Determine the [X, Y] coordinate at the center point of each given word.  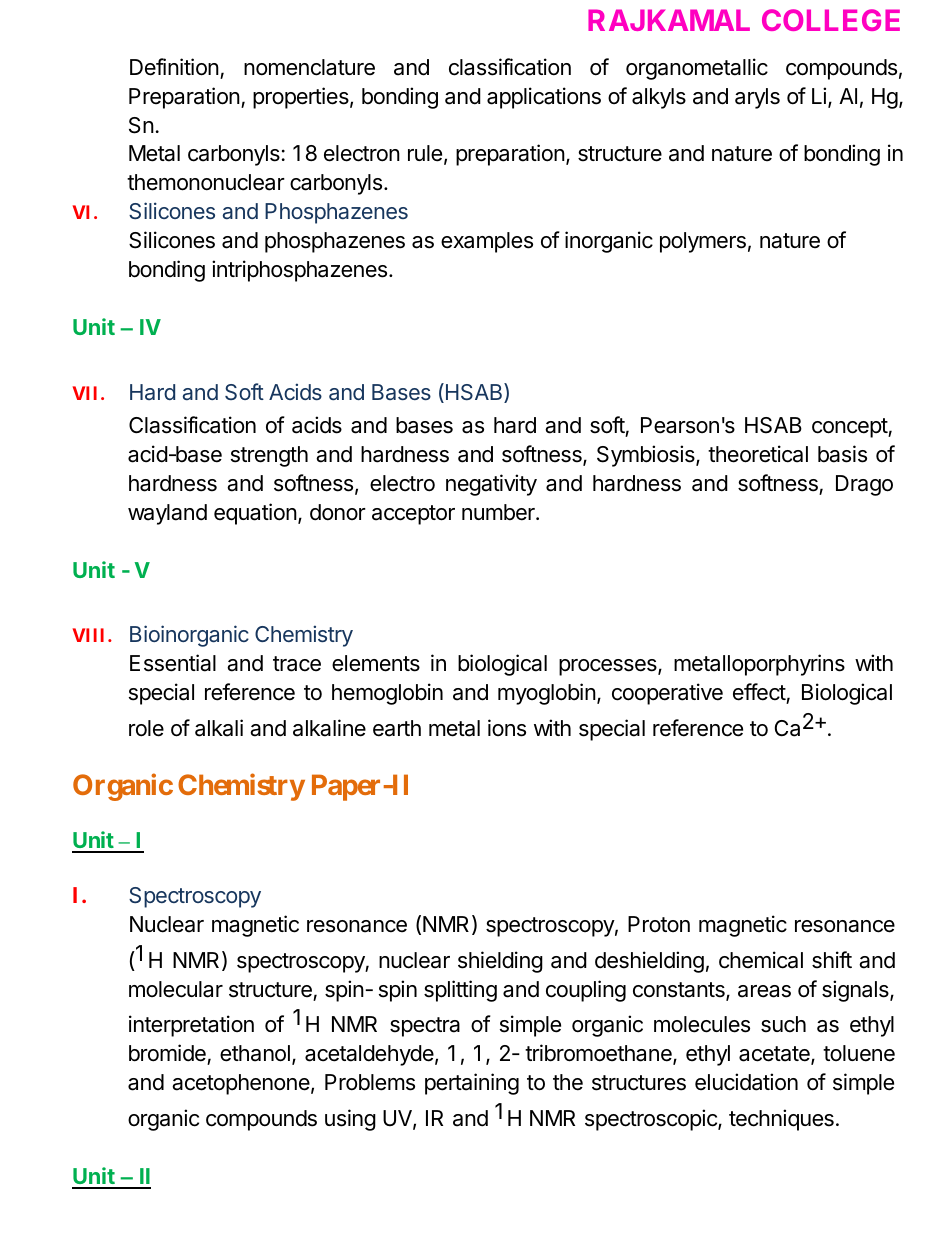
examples [487, 242]
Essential [173, 663]
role [146, 728]
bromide [168, 1054]
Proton [659, 924]
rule [425, 153]
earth [397, 728]
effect [759, 692]
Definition [174, 67]
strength [269, 456]
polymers [703, 242]
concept [850, 428]
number [499, 512]
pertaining [472, 1084]
